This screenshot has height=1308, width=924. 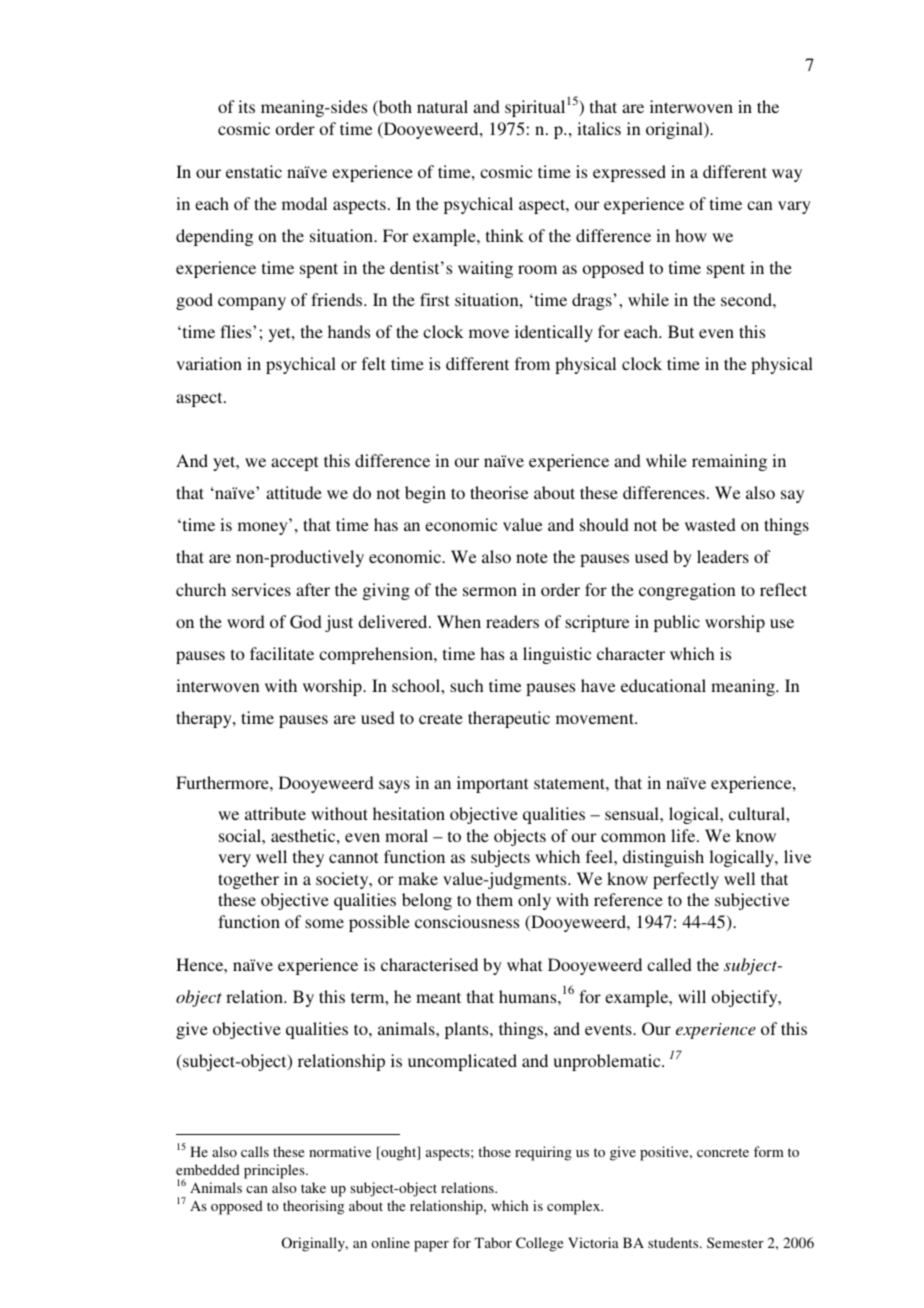 What do you see at coordinates (787, 175) in the screenshot?
I see `way` at bounding box center [787, 175].
